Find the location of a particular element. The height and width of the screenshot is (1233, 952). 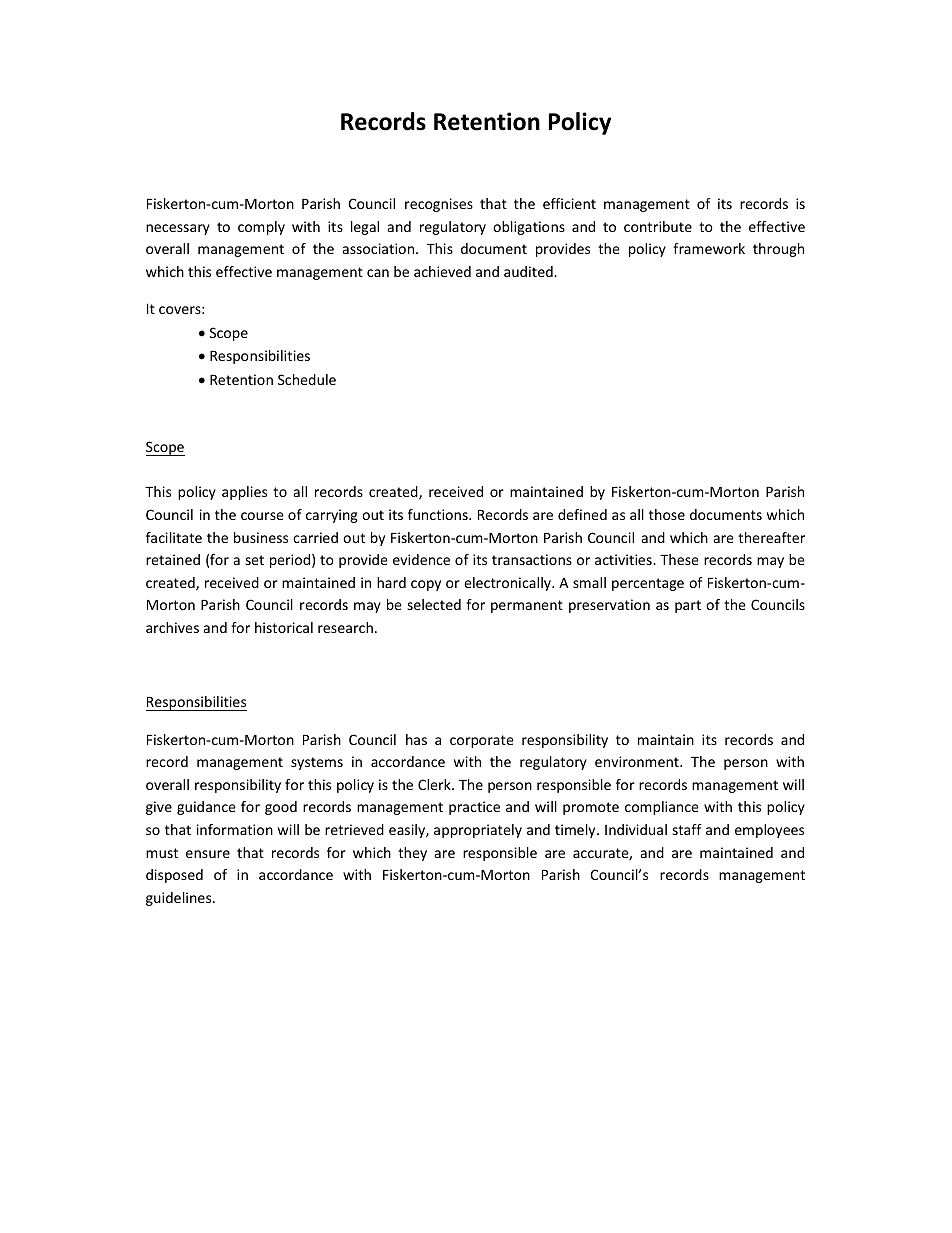

environment is located at coordinates (638, 761).
